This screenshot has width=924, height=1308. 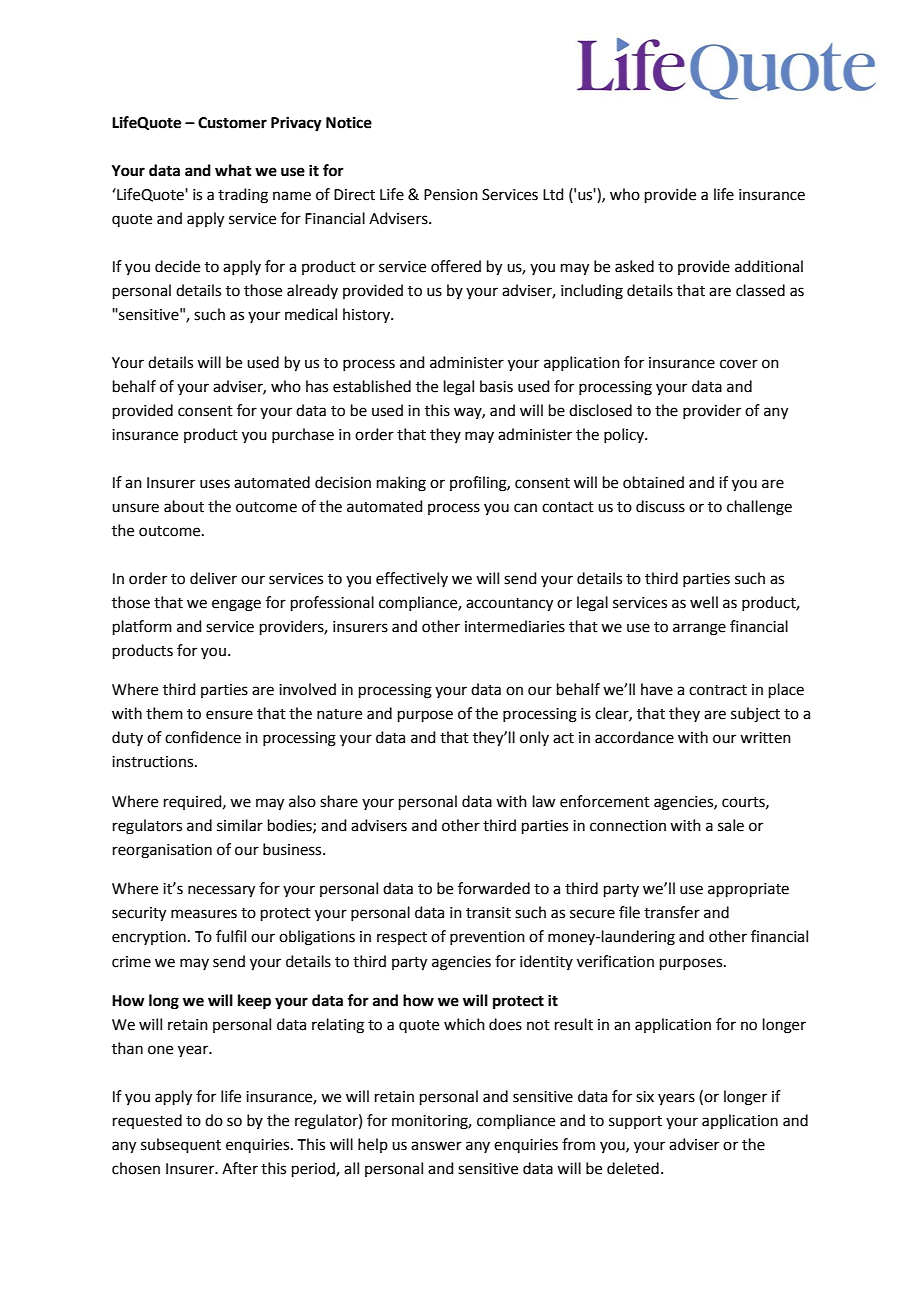 What do you see at coordinates (181, 1145) in the screenshot?
I see `subsequent` at bounding box center [181, 1145].
